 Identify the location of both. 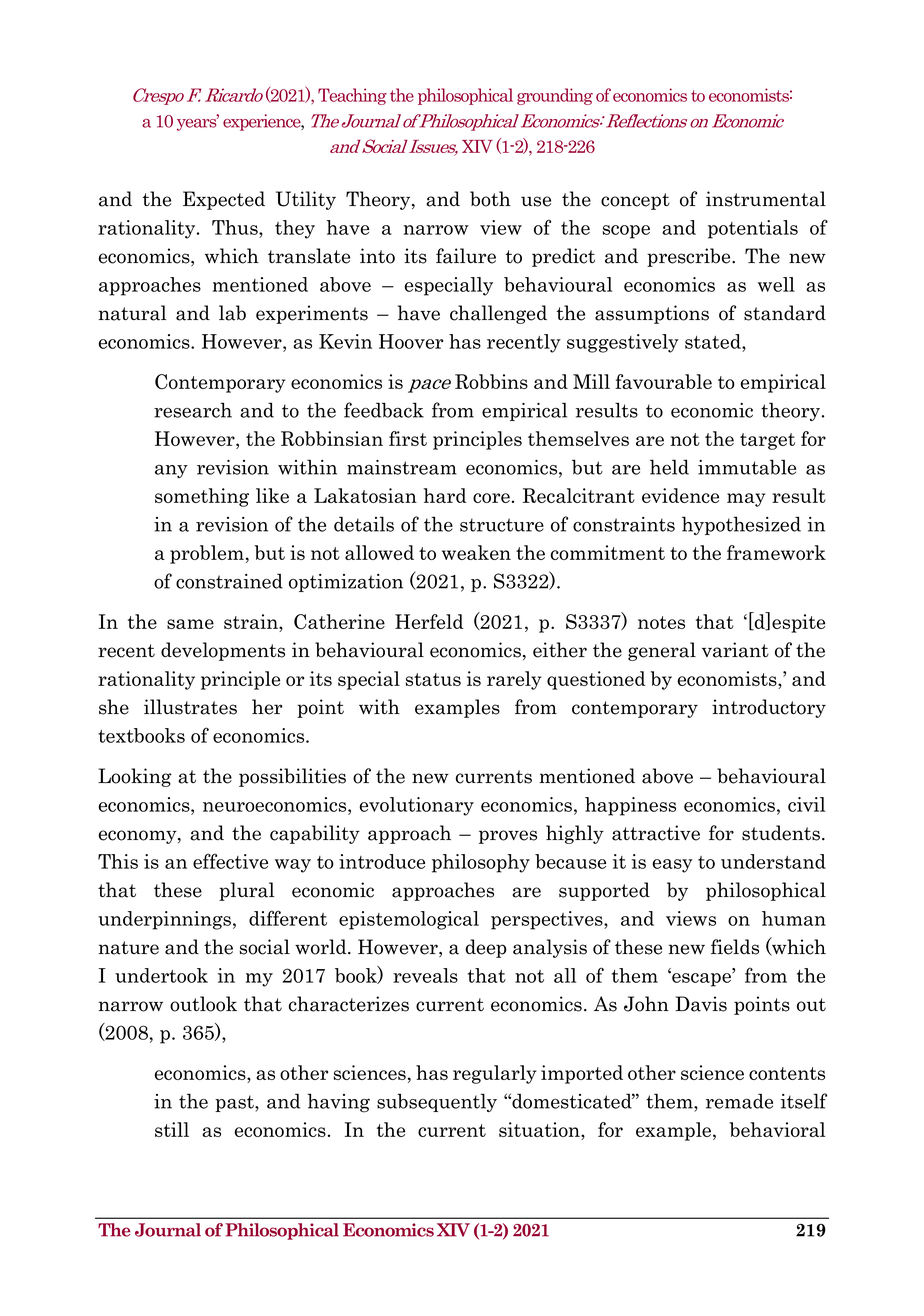
(490, 199).
